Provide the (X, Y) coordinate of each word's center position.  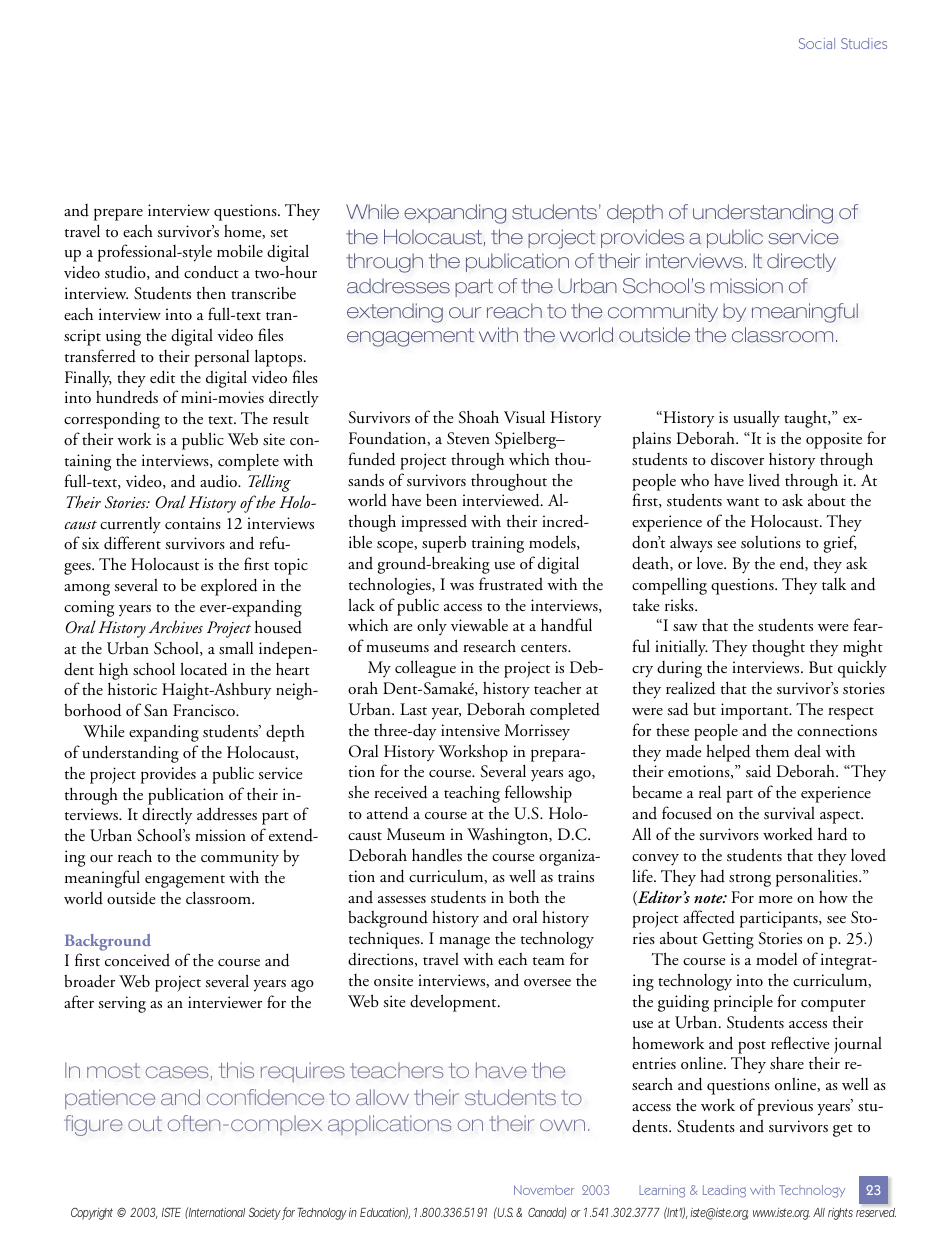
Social (817, 43)
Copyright (92, 1213)
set (279, 233)
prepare (118, 214)
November (544, 1190)
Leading (724, 1191)
